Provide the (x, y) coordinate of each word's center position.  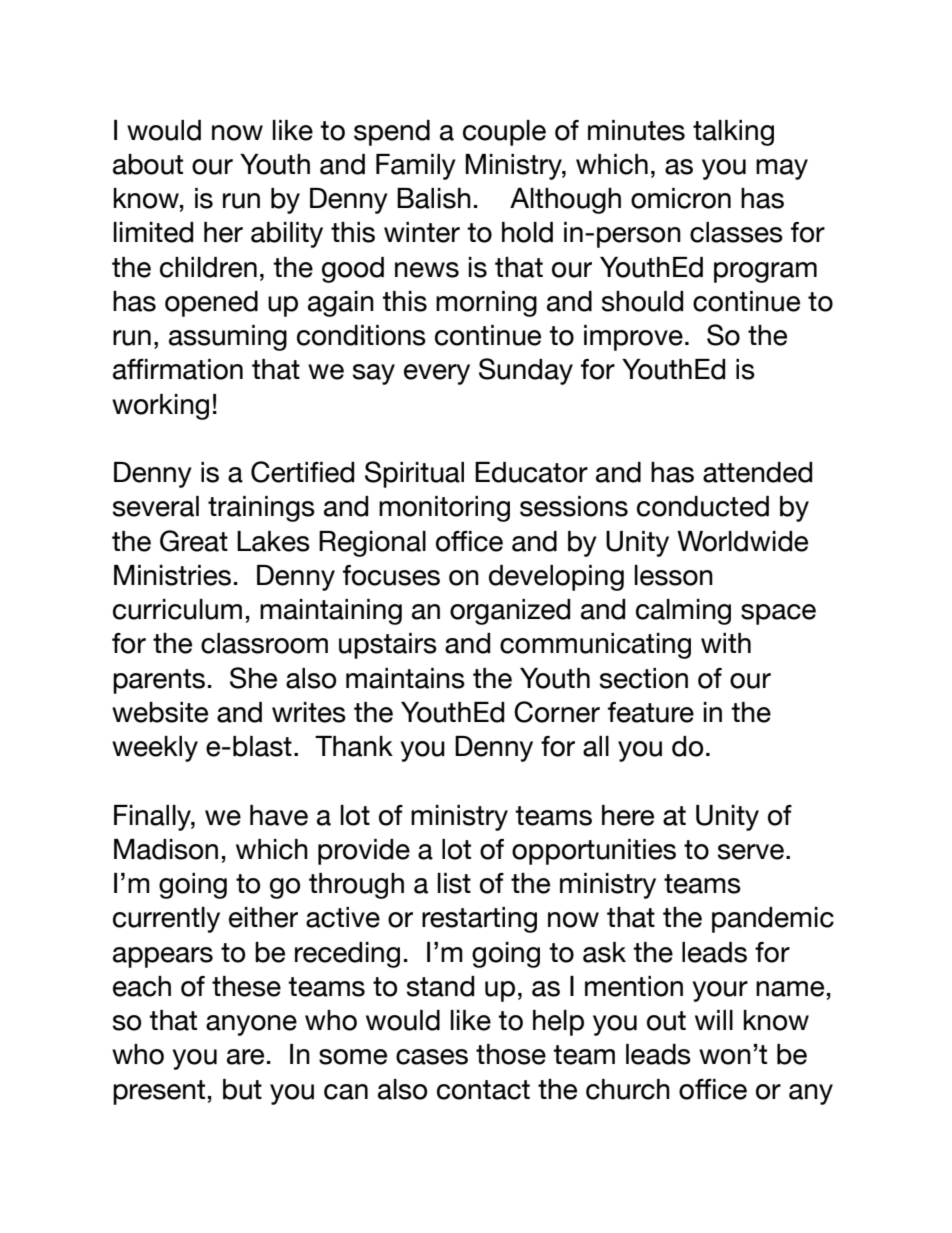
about (148, 164)
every (437, 374)
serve (751, 852)
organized (510, 612)
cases (432, 1057)
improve (633, 338)
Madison (166, 849)
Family (416, 167)
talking (733, 133)
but (242, 1089)
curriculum (177, 609)
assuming (228, 338)
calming (683, 612)
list (454, 883)
